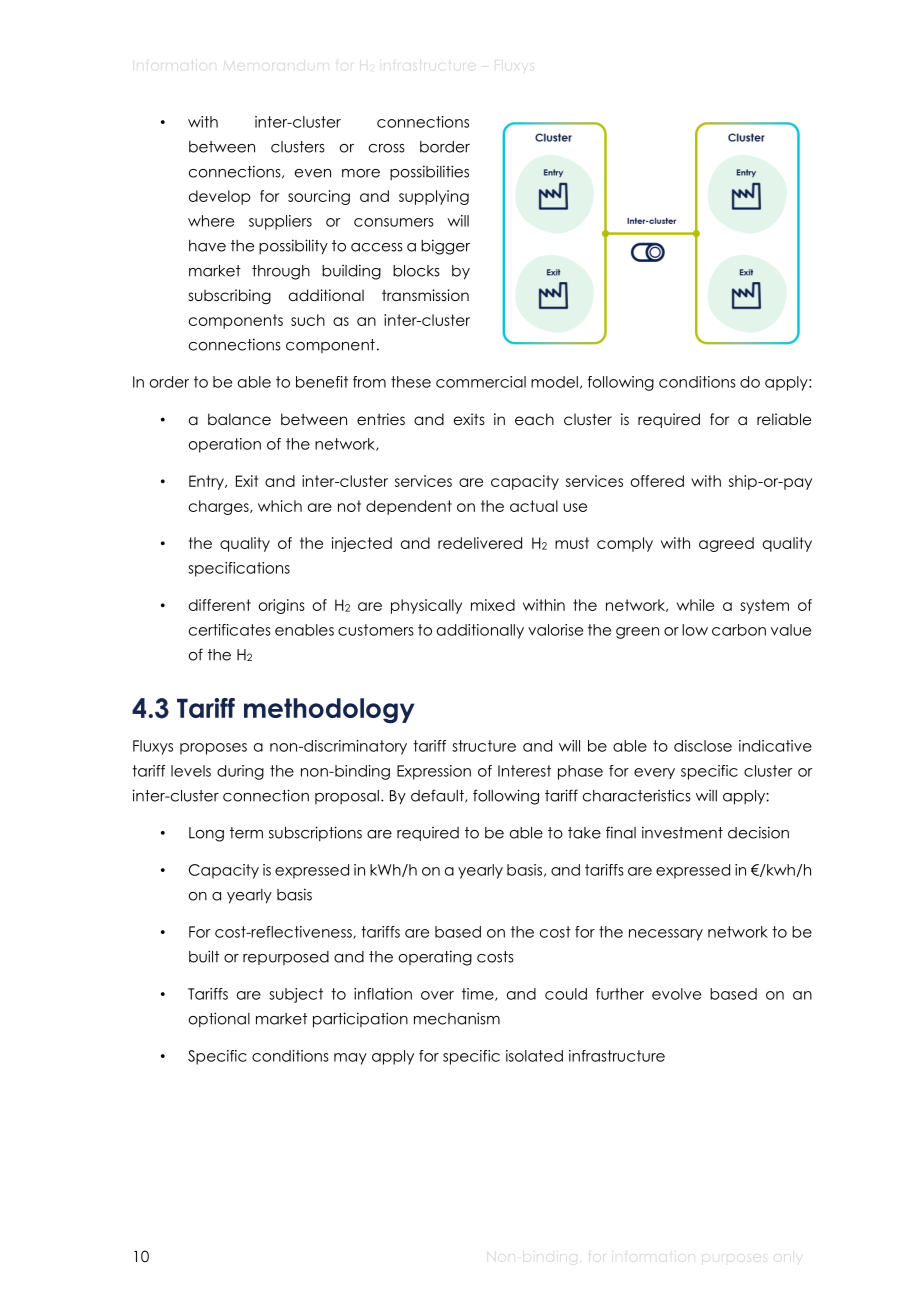 This page has height=1308, width=924. What do you see at coordinates (726, 544) in the page?
I see `agreed` at bounding box center [726, 544].
